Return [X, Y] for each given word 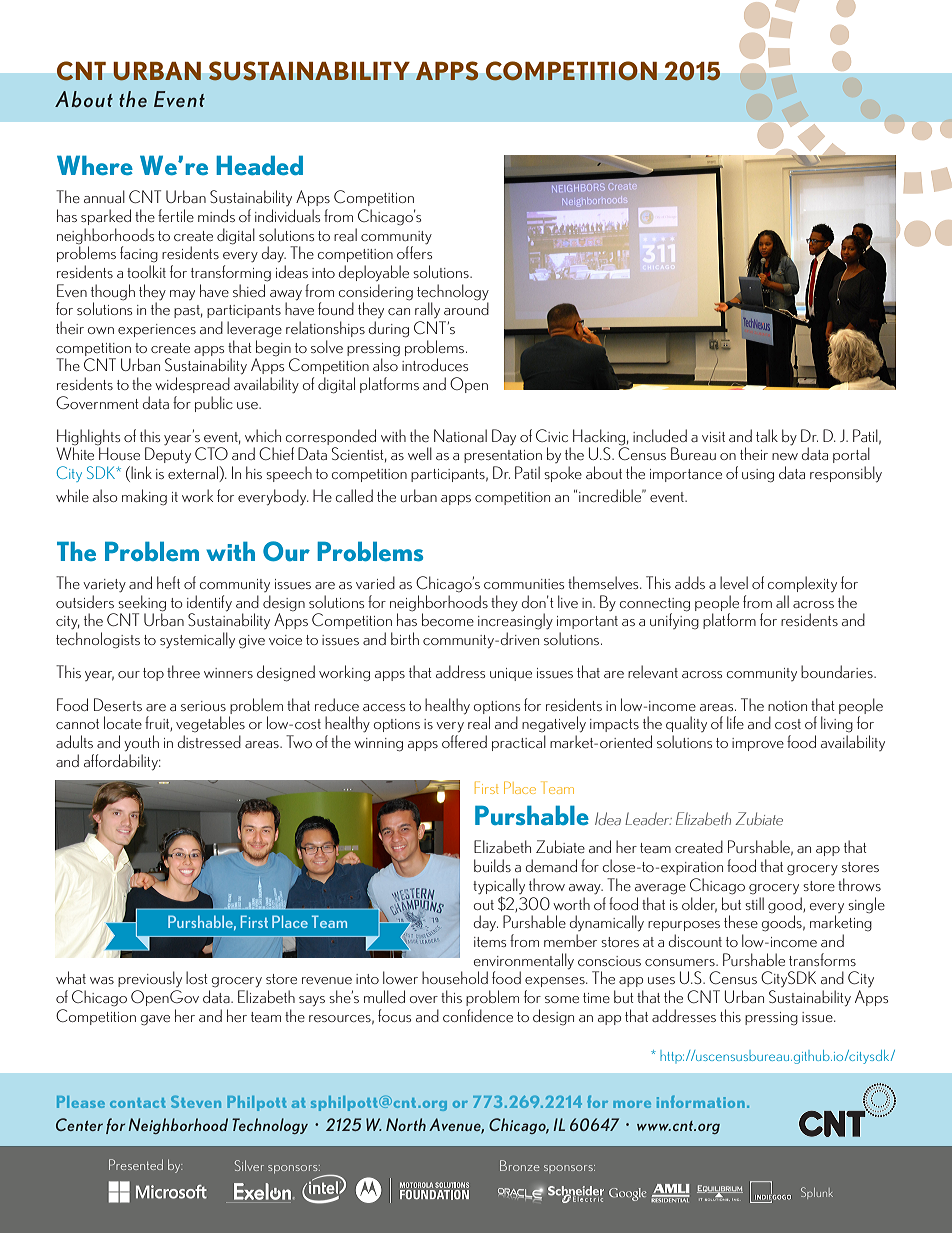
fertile [176, 215]
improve [758, 744]
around [466, 307]
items [490, 942]
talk [767, 435]
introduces [435, 364]
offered [464, 741]
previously [150, 979]
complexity [802, 584]
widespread [192, 385]
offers [414, 252]
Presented [136, 1164]
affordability [122, 762]
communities [524, 584]
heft [168, 582]
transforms [822, 959]
